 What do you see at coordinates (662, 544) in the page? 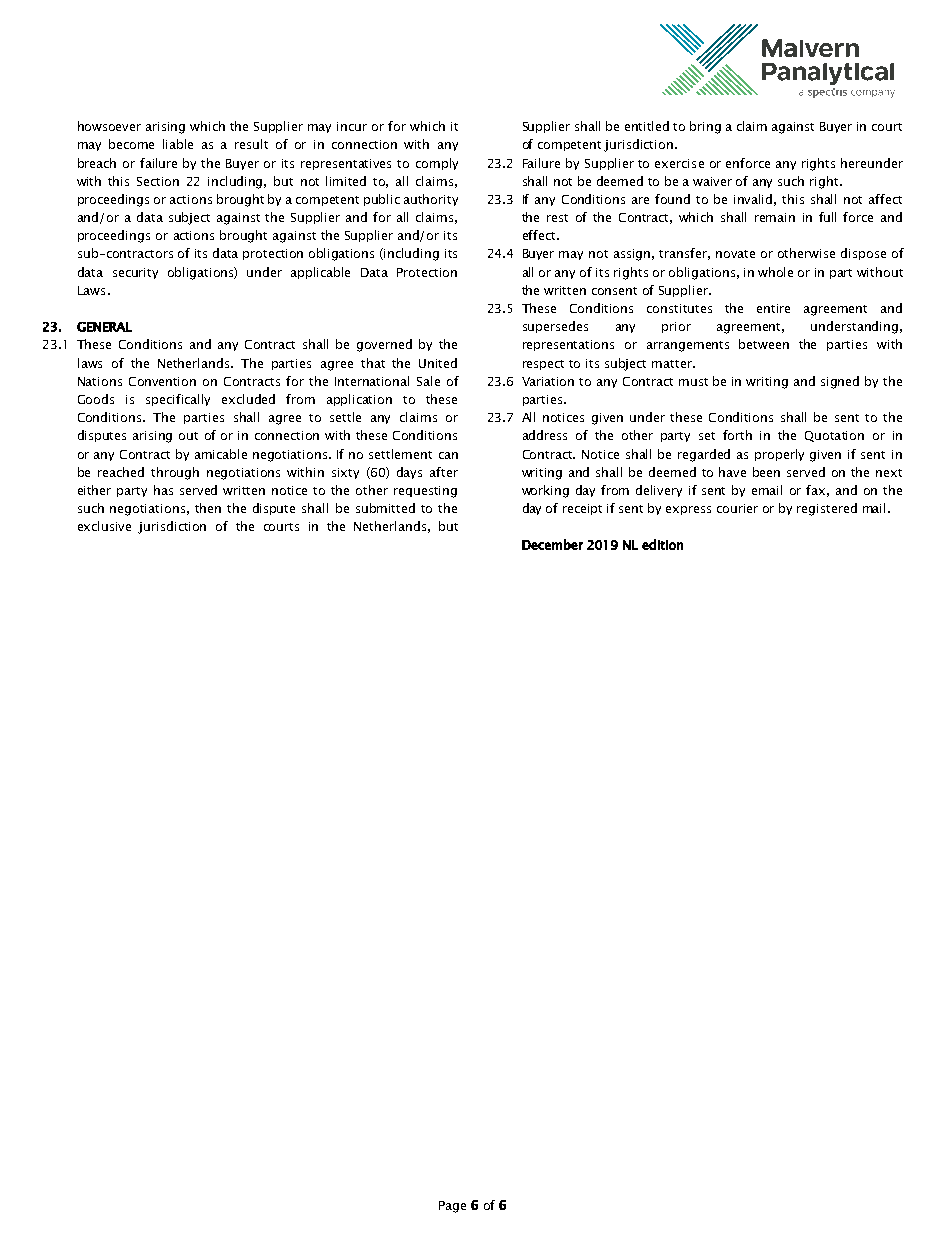
I see `edition` at bounding box center [662, 544].
